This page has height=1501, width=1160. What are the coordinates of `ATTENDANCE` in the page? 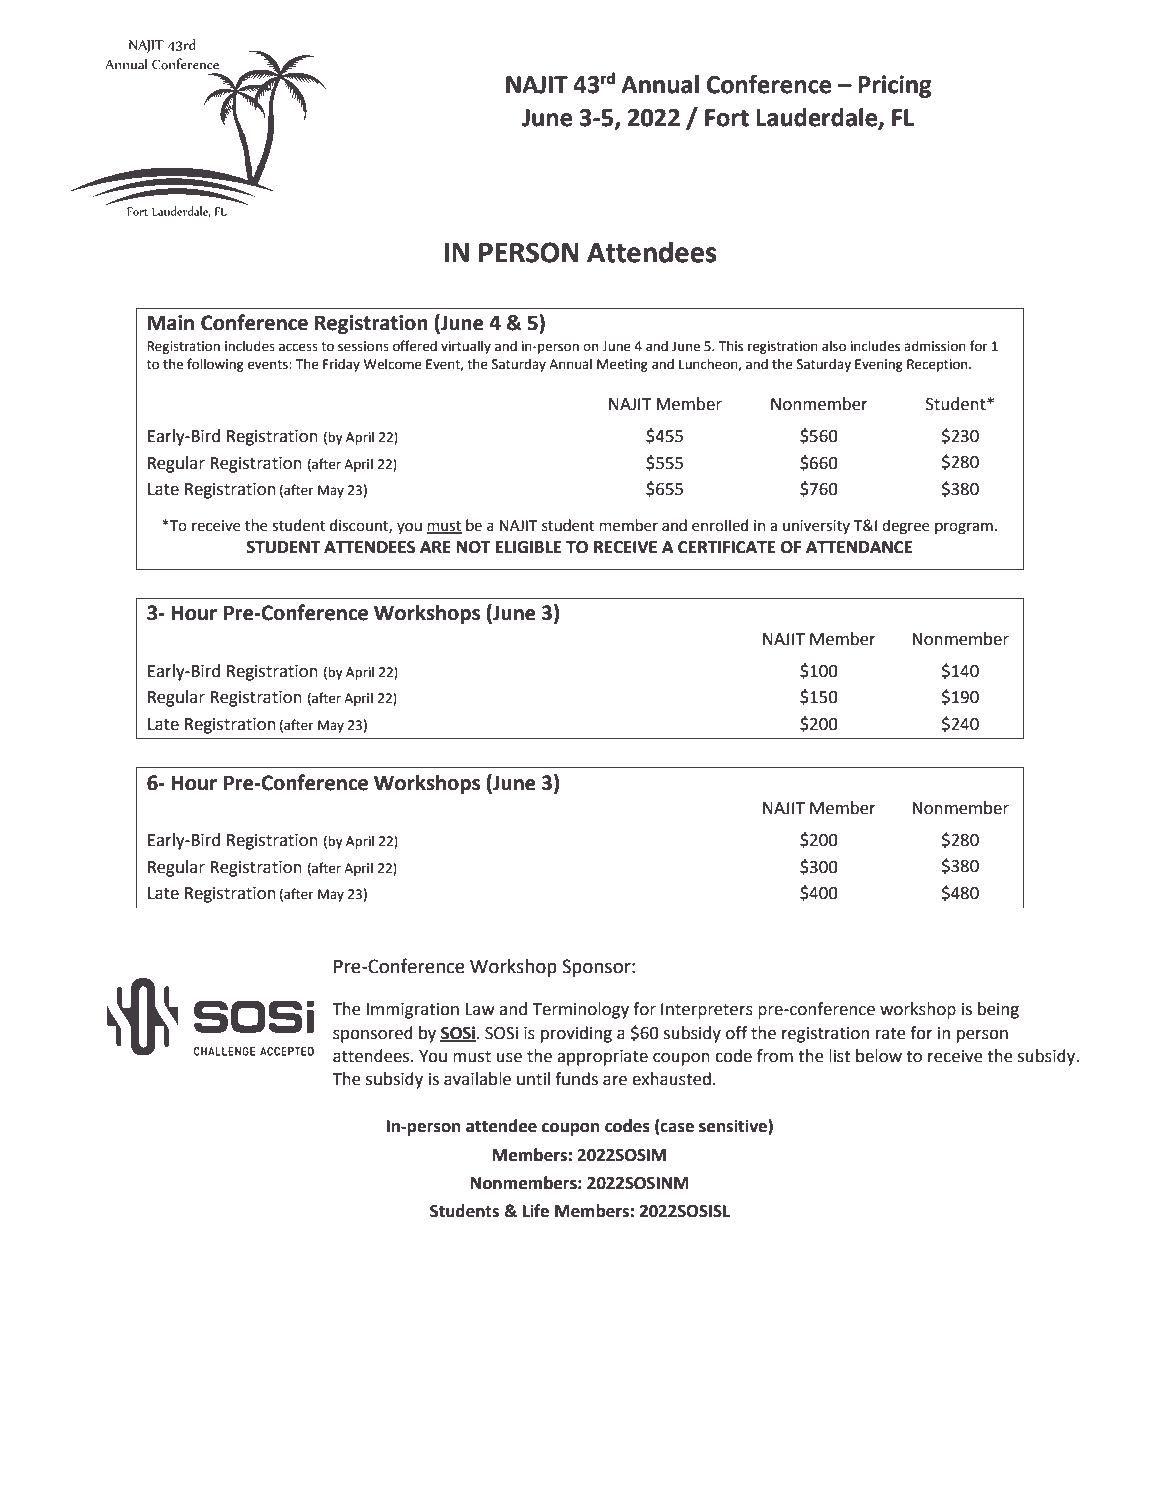 It's located at (859, 547).
